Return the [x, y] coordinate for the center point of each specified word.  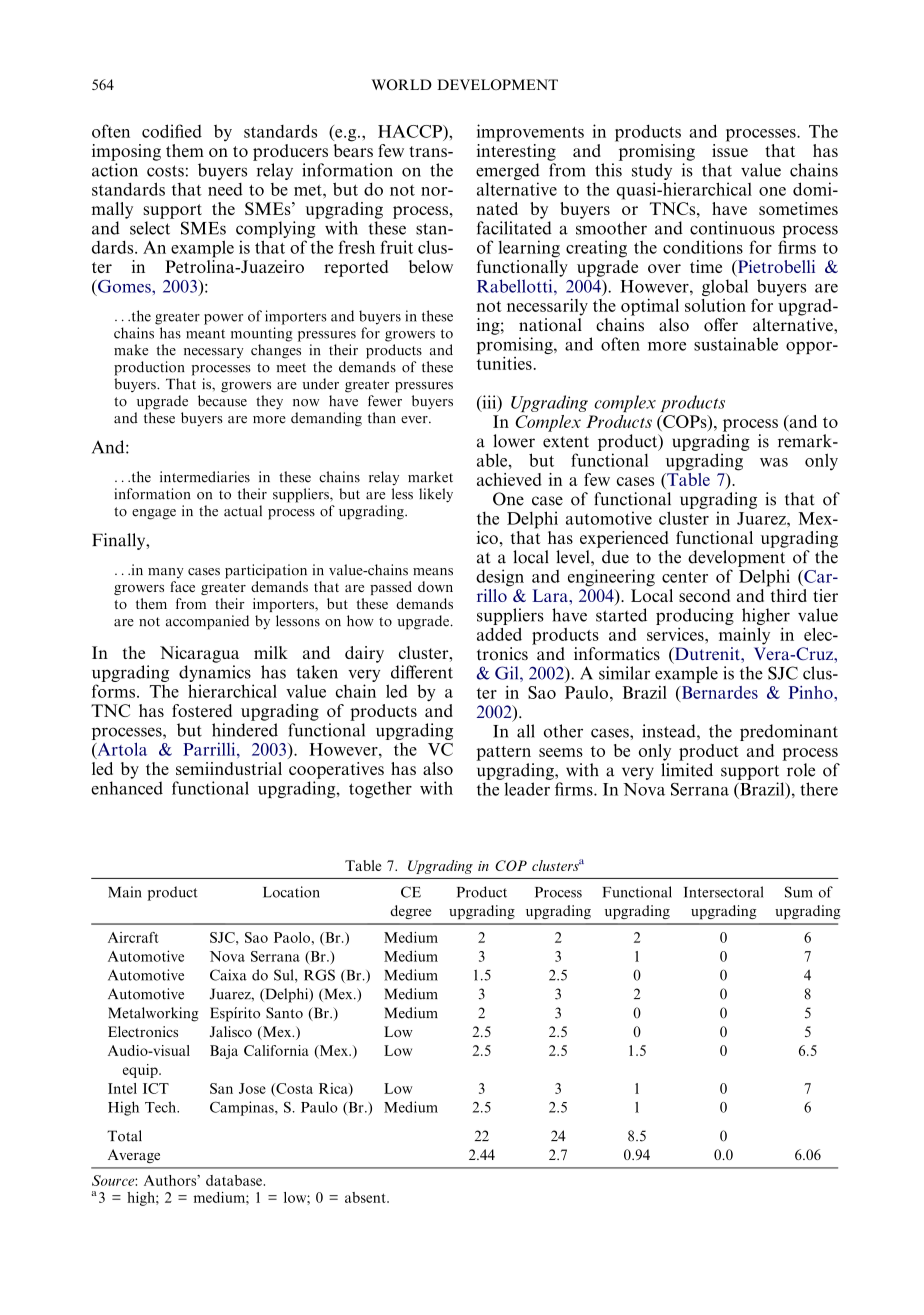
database [234, 1180]
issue [730, 149]
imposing [126, 152]
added [499, 634]
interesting [516, 151]
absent [366, 1197]
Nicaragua [199, 654]
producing [695, 616]
